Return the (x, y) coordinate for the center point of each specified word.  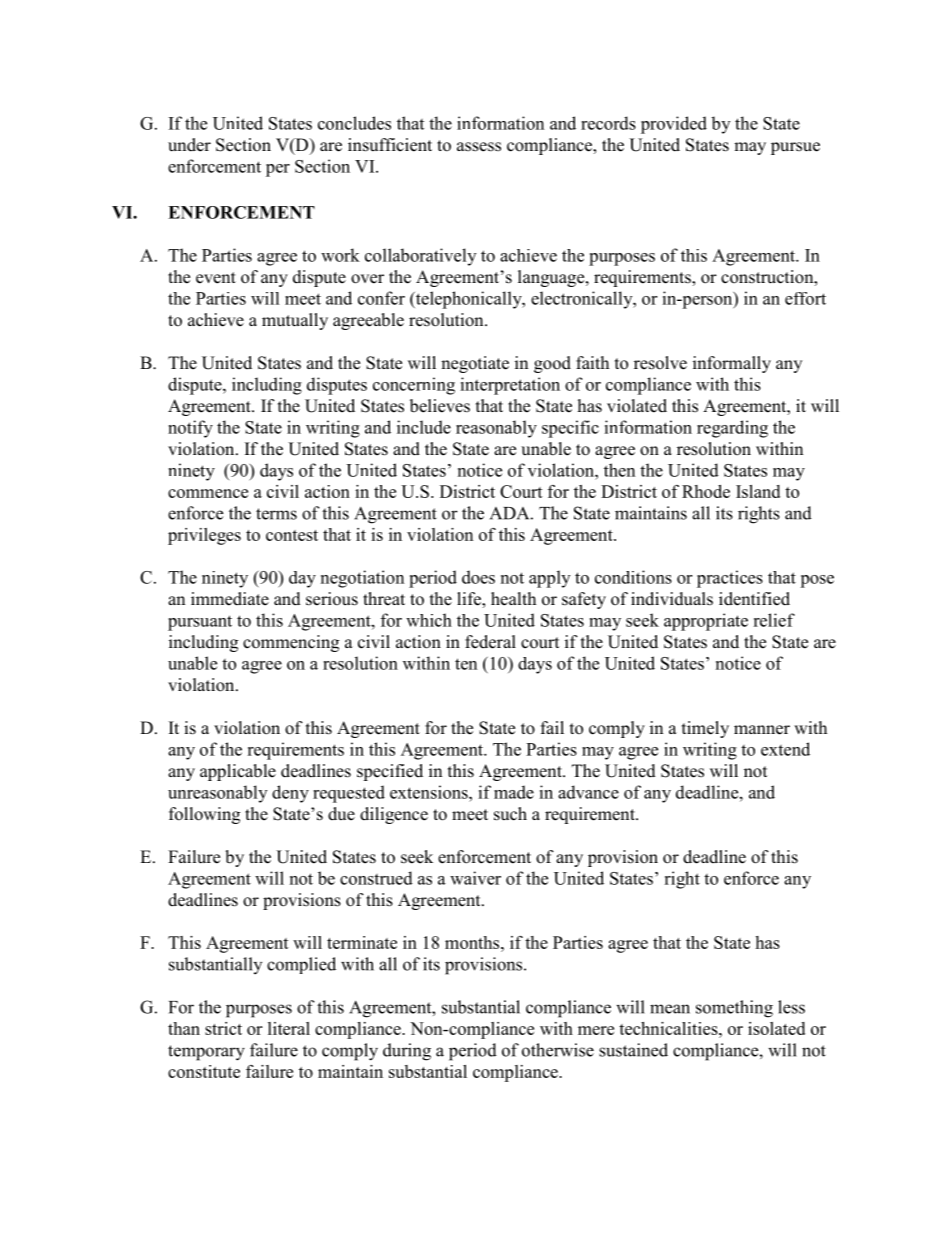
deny (290, 794)
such (510, 814)
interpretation (510, 386)
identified (754, 599)
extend (785, 749)
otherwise (558, 1050)
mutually (295, 321)
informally (732, 364)
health (513, 599)
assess (479, 147)
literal (289, 1028)
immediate (230, 599)
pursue (795, 148)
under (189, 145)
